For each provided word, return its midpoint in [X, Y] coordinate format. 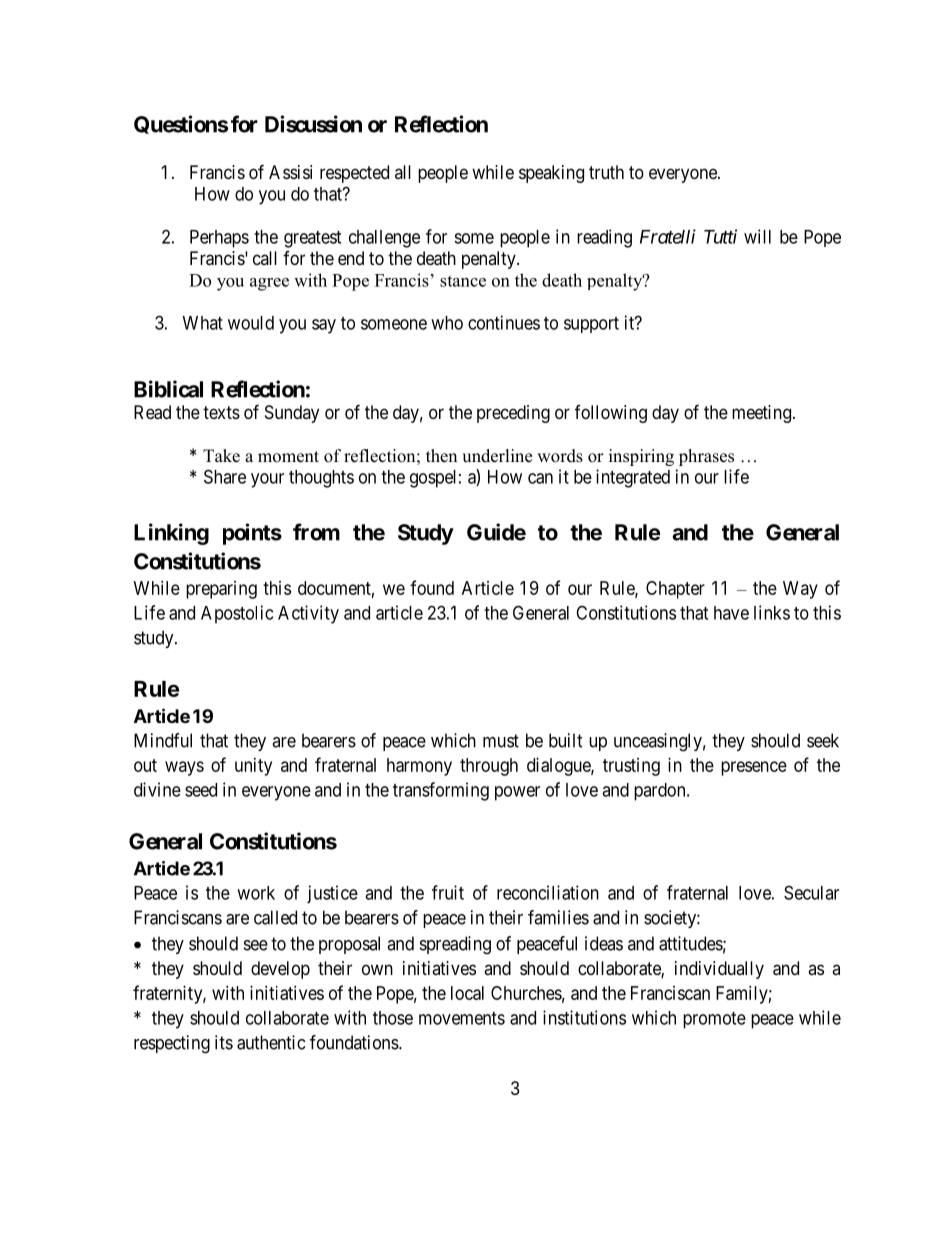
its [224, 1042]
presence [754, 768]
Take [221, 456]
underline [497, 456]
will [757, 236]
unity [253, 767]
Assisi [290, 172]
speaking [551, 174]
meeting [761, 414]
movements [462, 1018]
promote [714, 1020]
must [501, 741]
